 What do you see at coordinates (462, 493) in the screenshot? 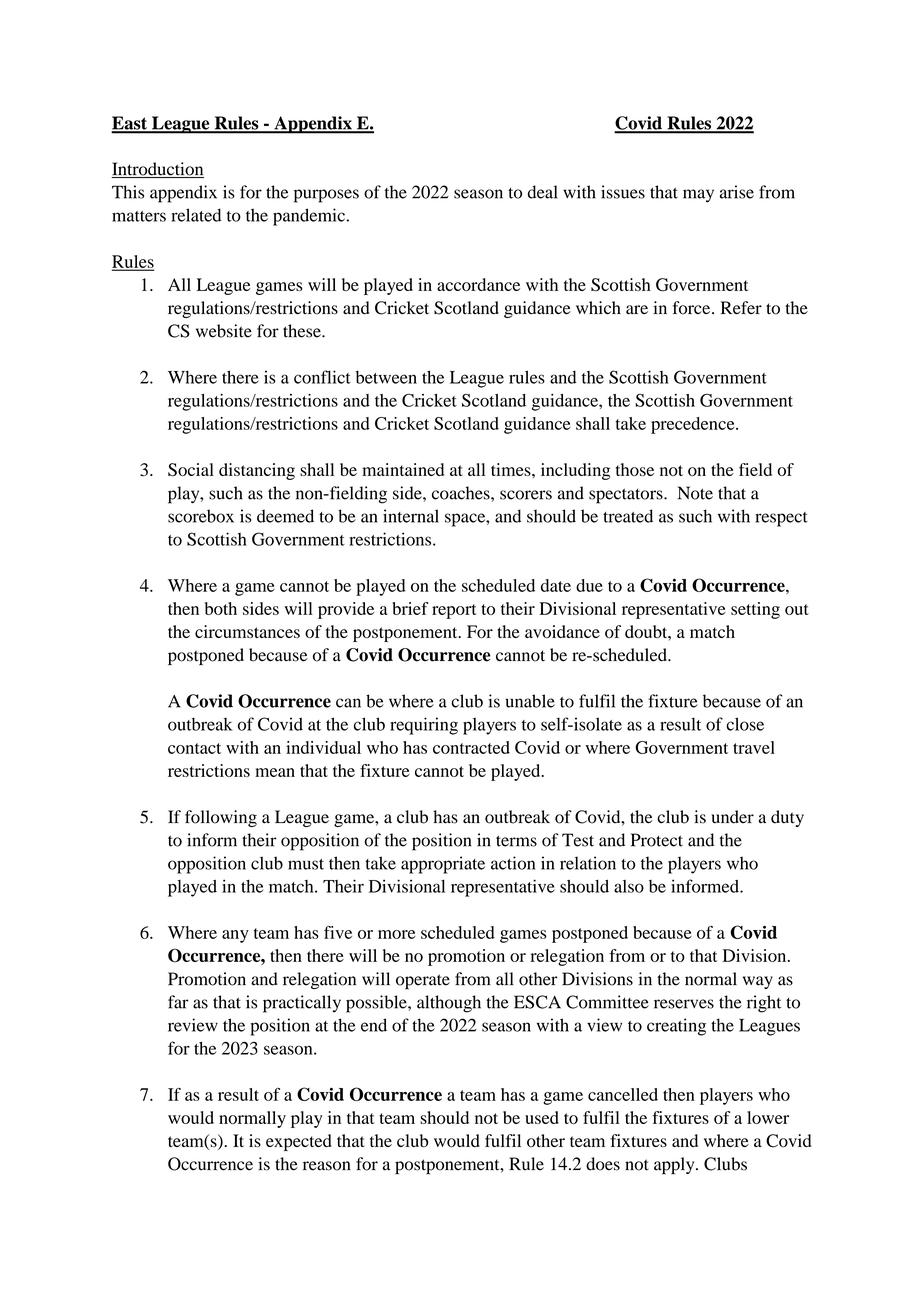
I see `coaches` at bounding box center [462, 493].
